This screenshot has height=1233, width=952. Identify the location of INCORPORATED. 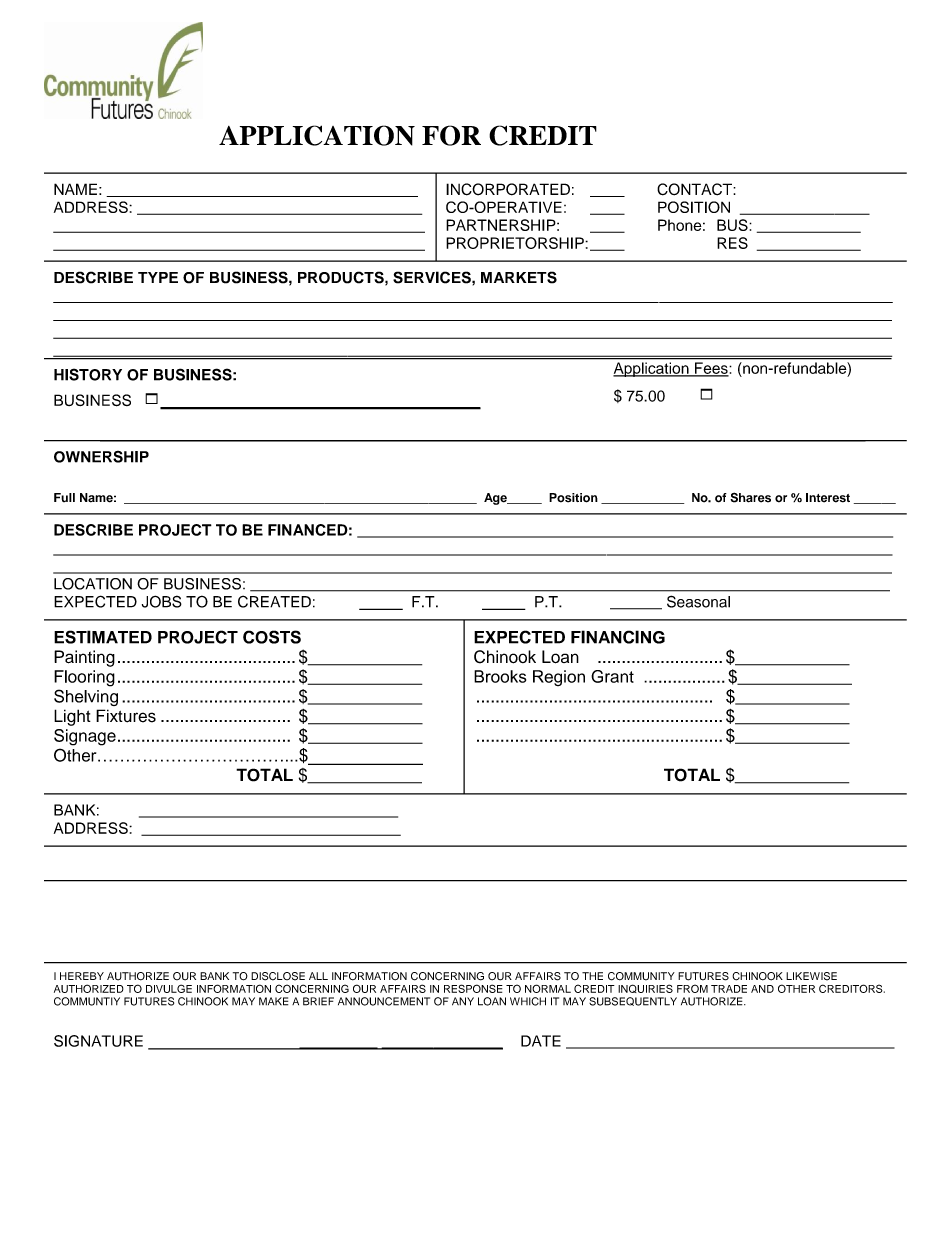
(508, 189).
